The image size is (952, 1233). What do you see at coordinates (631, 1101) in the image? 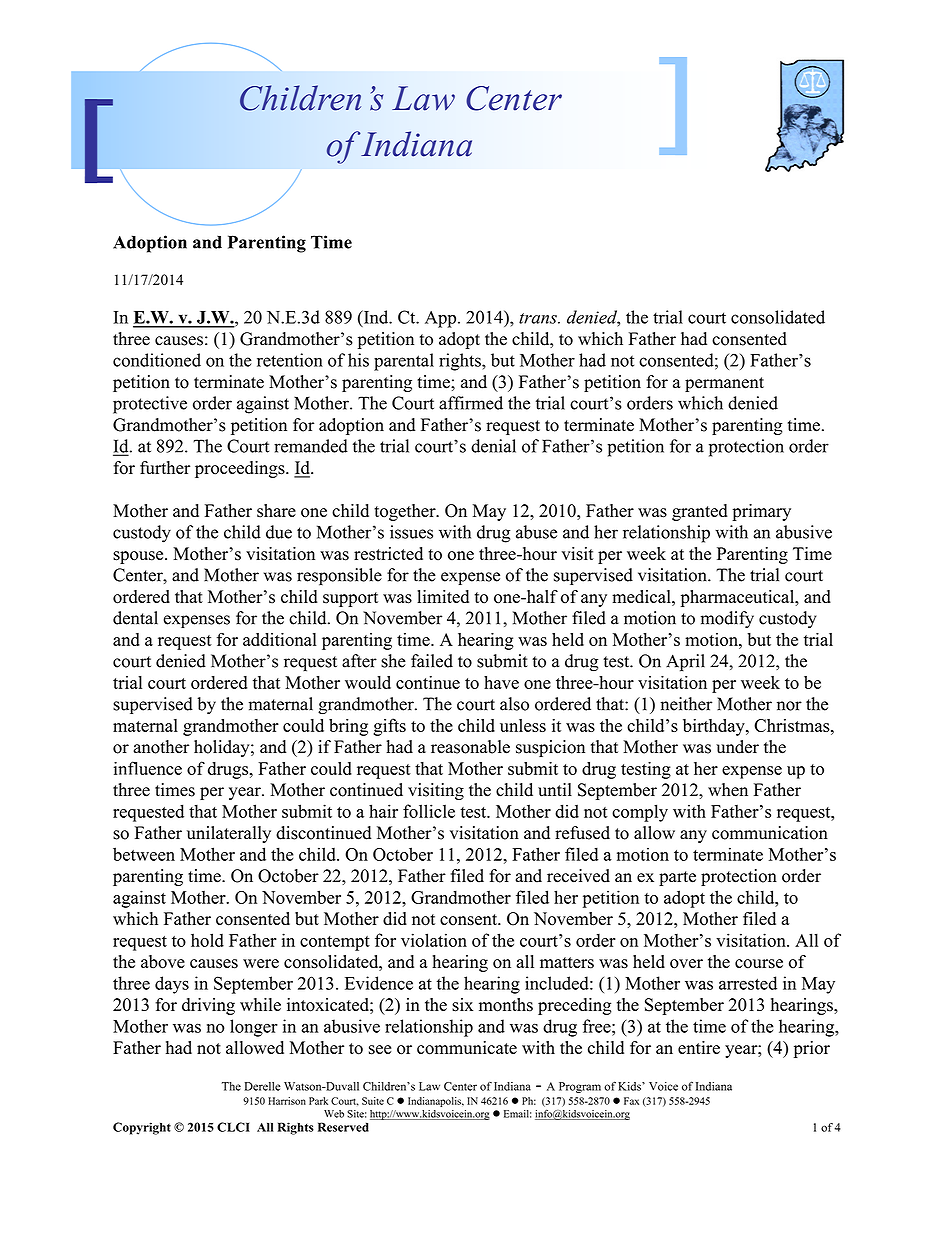
I see `Fax` at bounding box center [631, 1101].
